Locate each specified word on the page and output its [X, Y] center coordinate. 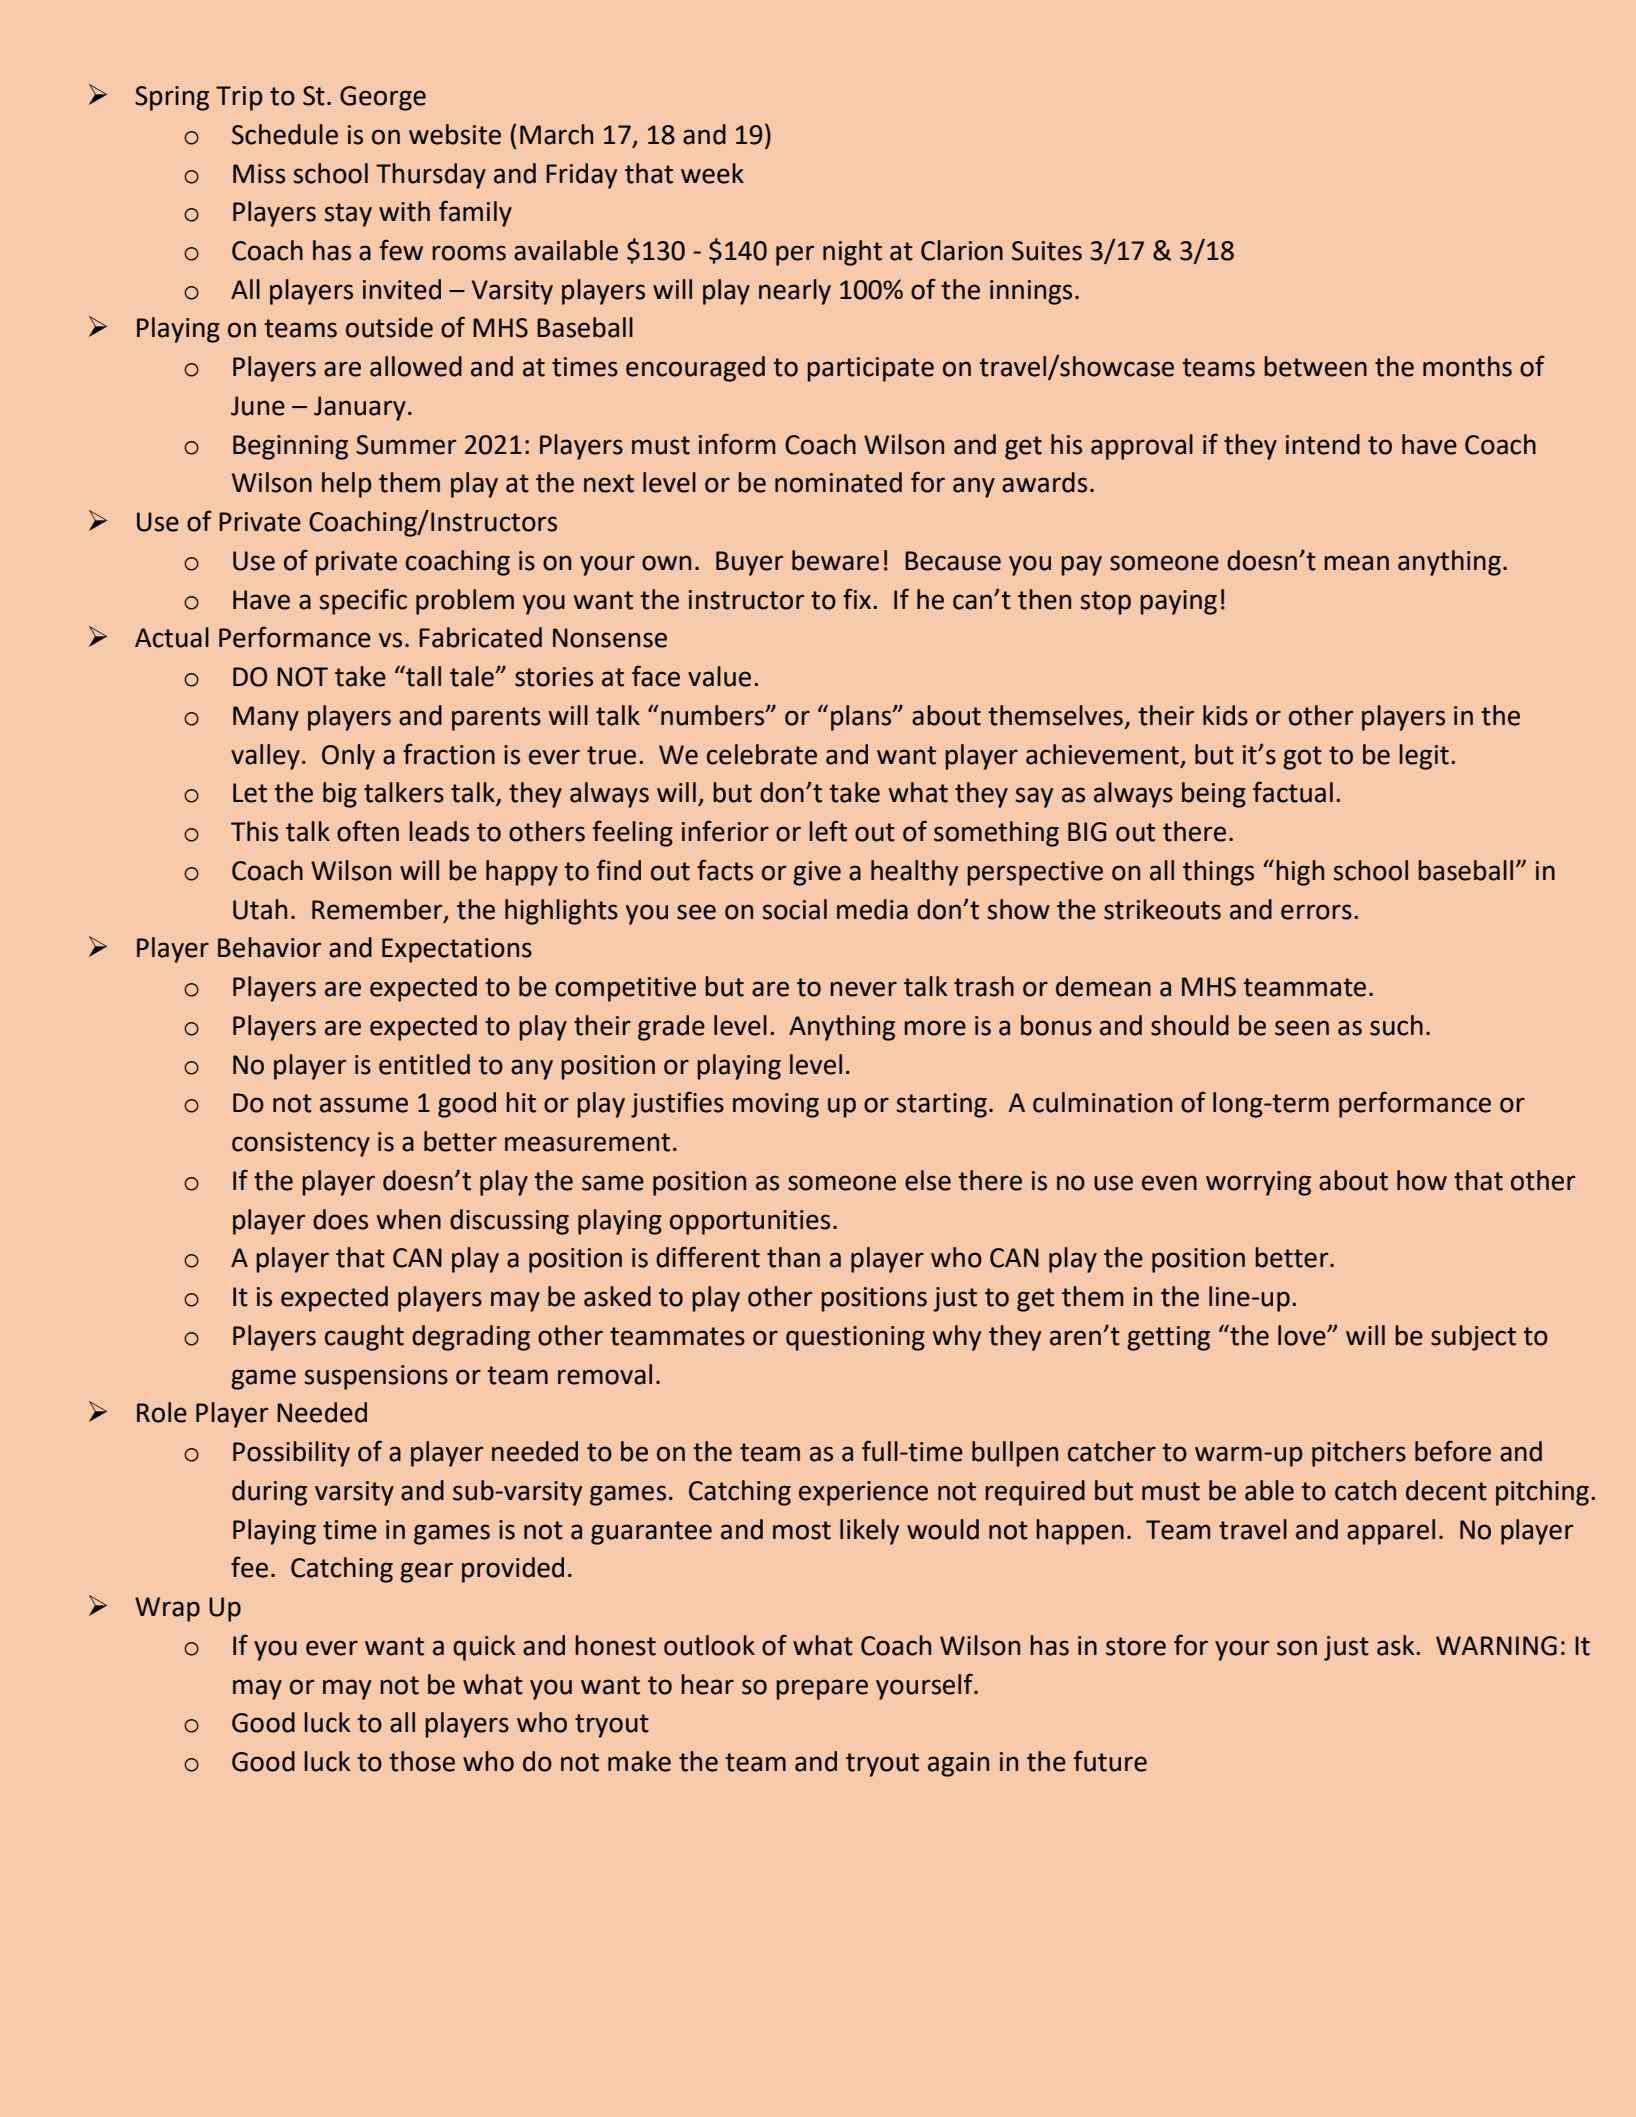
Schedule [285, 134]
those [422, 1761]
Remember [378, 910]
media [872, 909]
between [1315, 366]
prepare [822, 1689]
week [712, 173]
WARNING [1496, 1646]
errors [1316, 912]
